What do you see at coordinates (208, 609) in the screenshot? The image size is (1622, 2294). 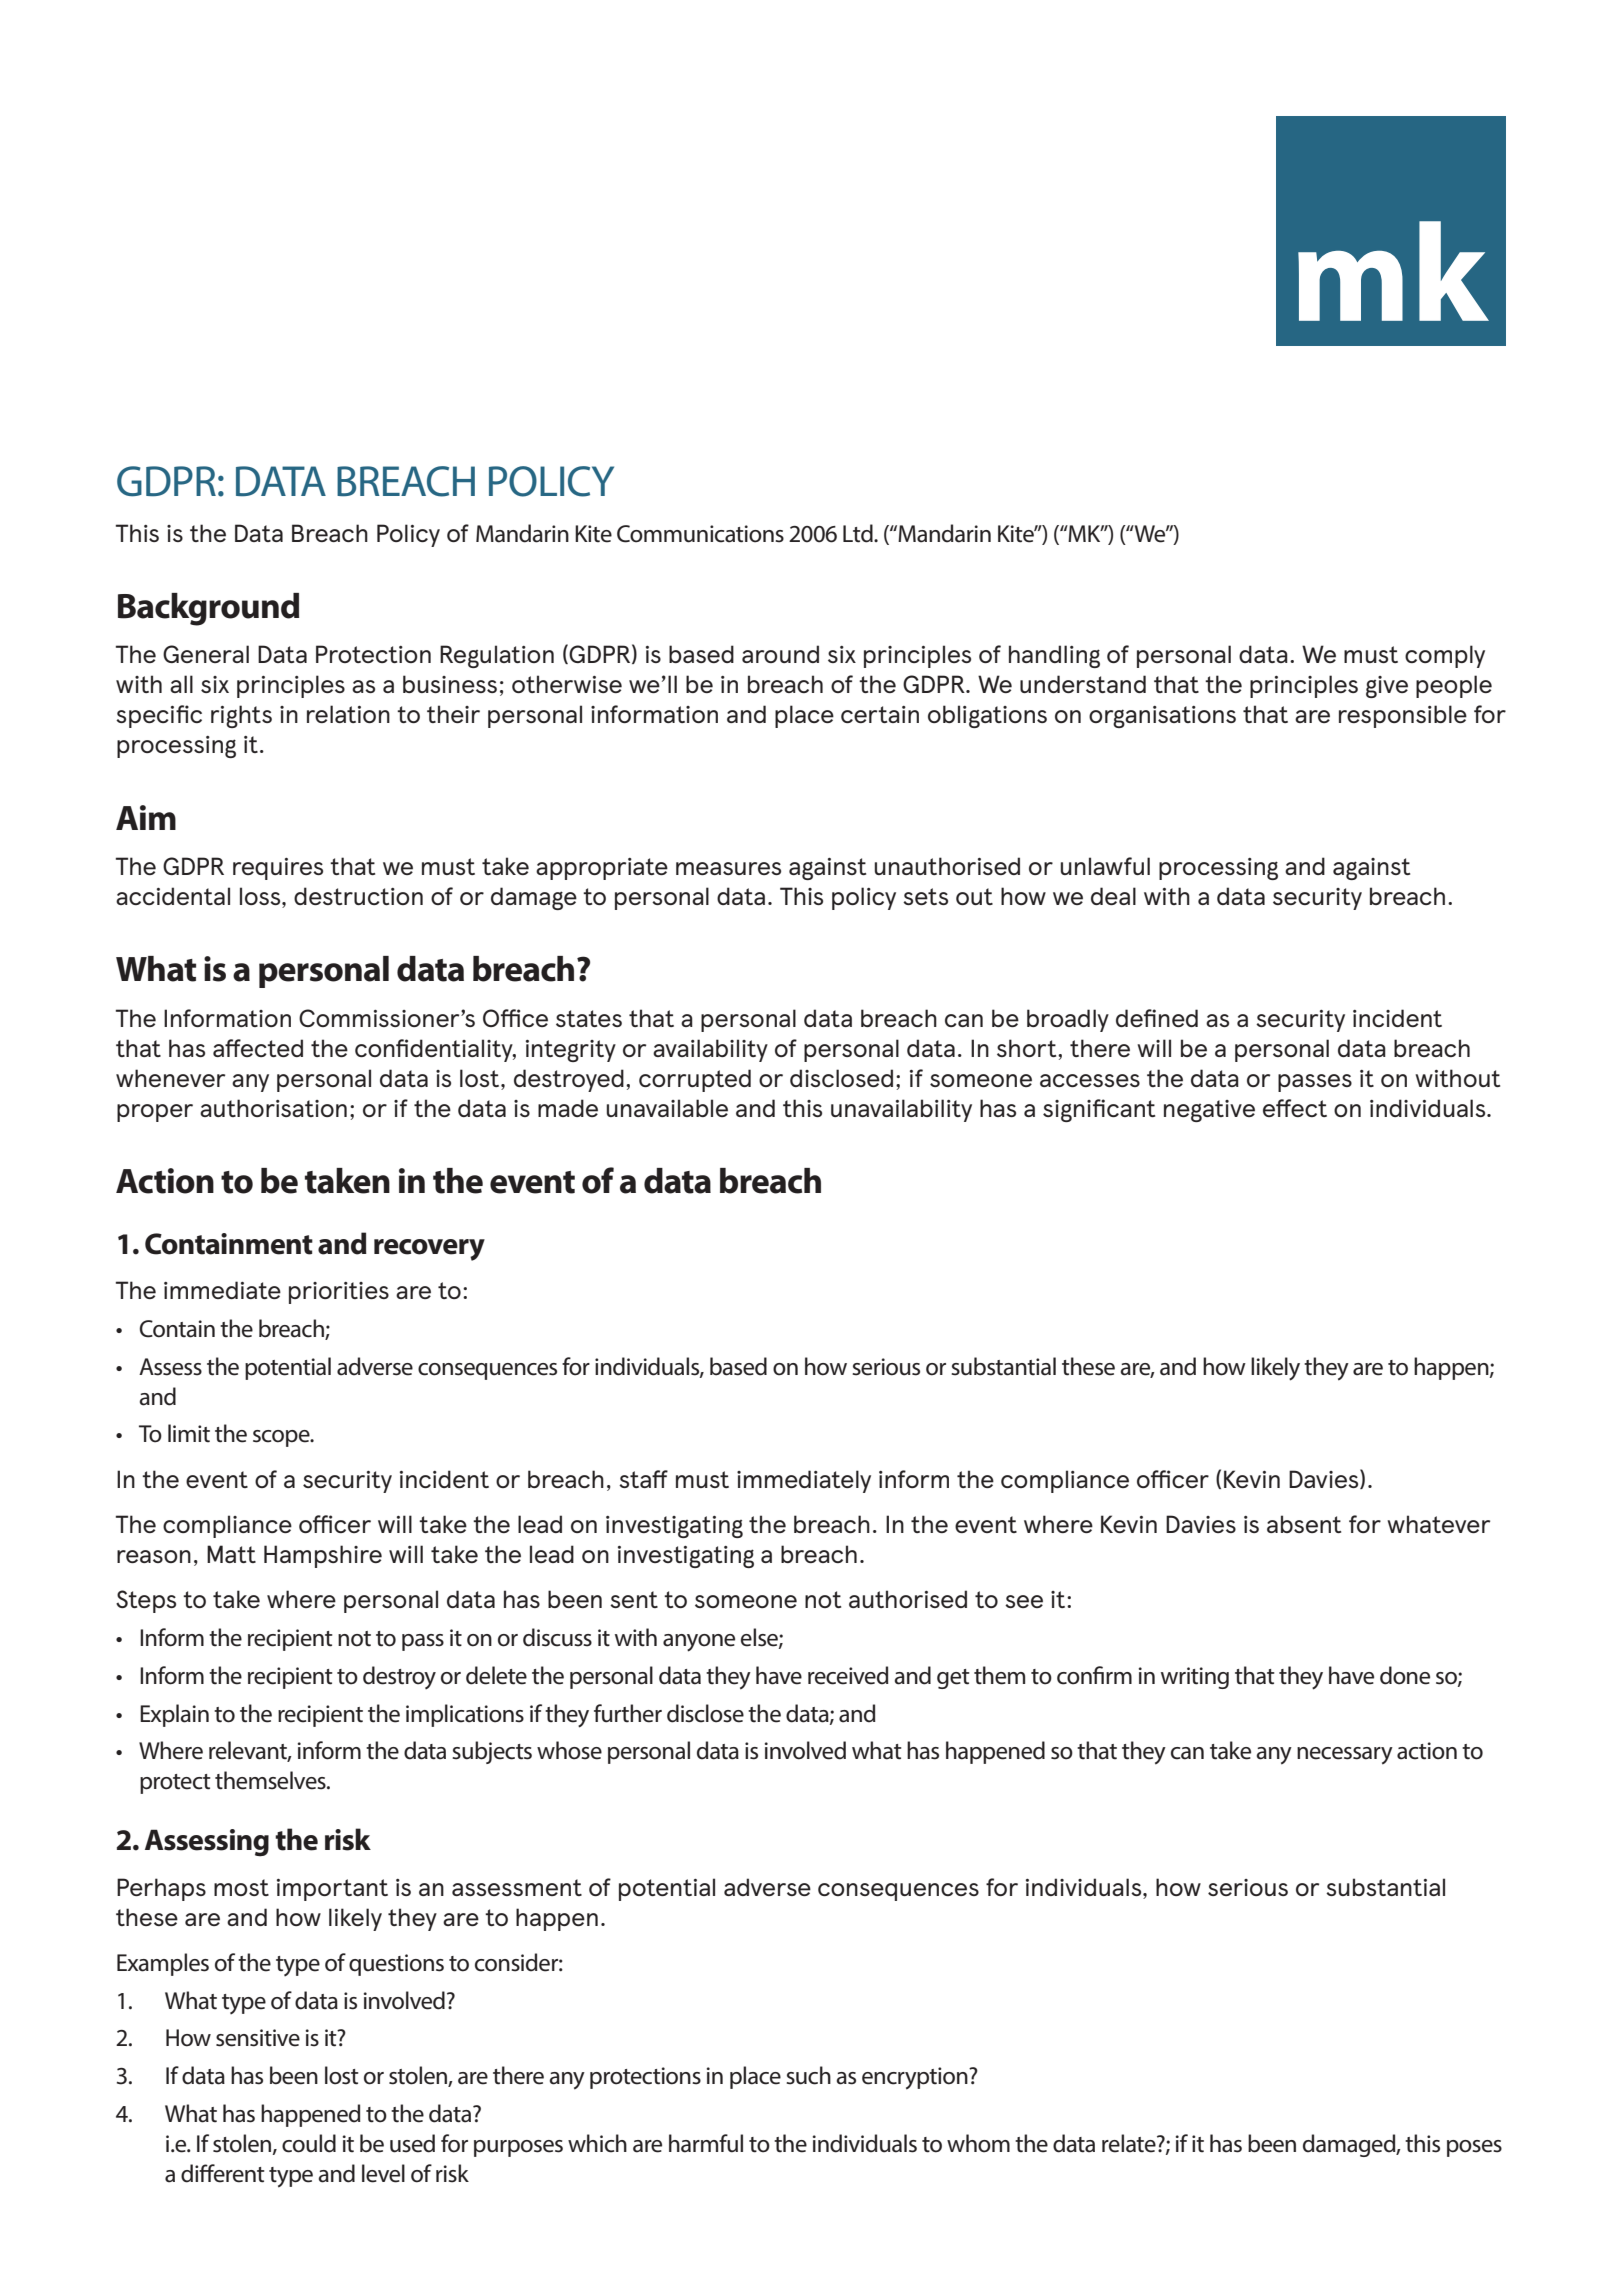 I see `Background` at bounding box center [208, 609].
